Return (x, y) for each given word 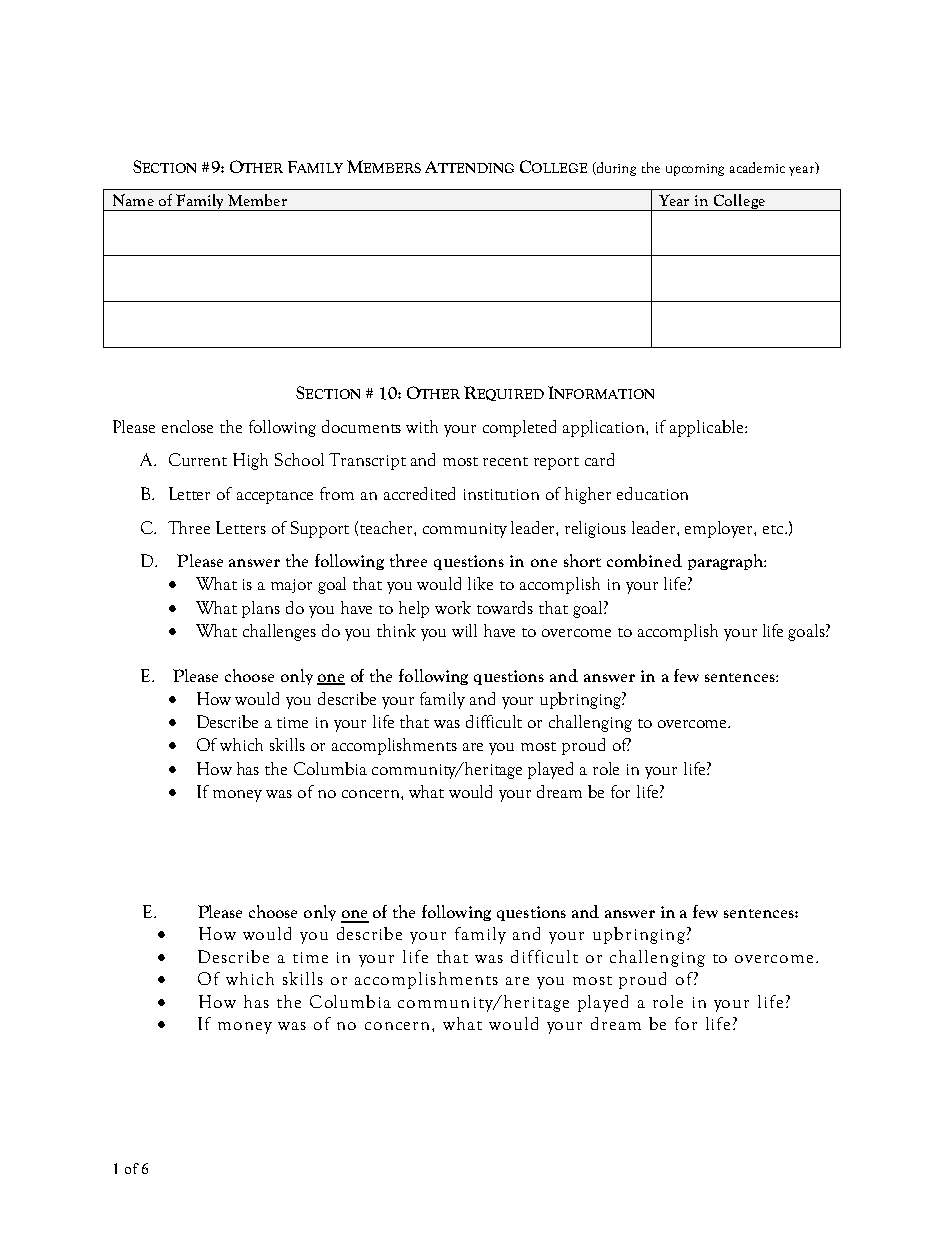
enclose (187, 426)
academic (757, 167)
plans (261, 609)
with (422, 426)
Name (133, 200)
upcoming (695, 170)
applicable (708, 428)
